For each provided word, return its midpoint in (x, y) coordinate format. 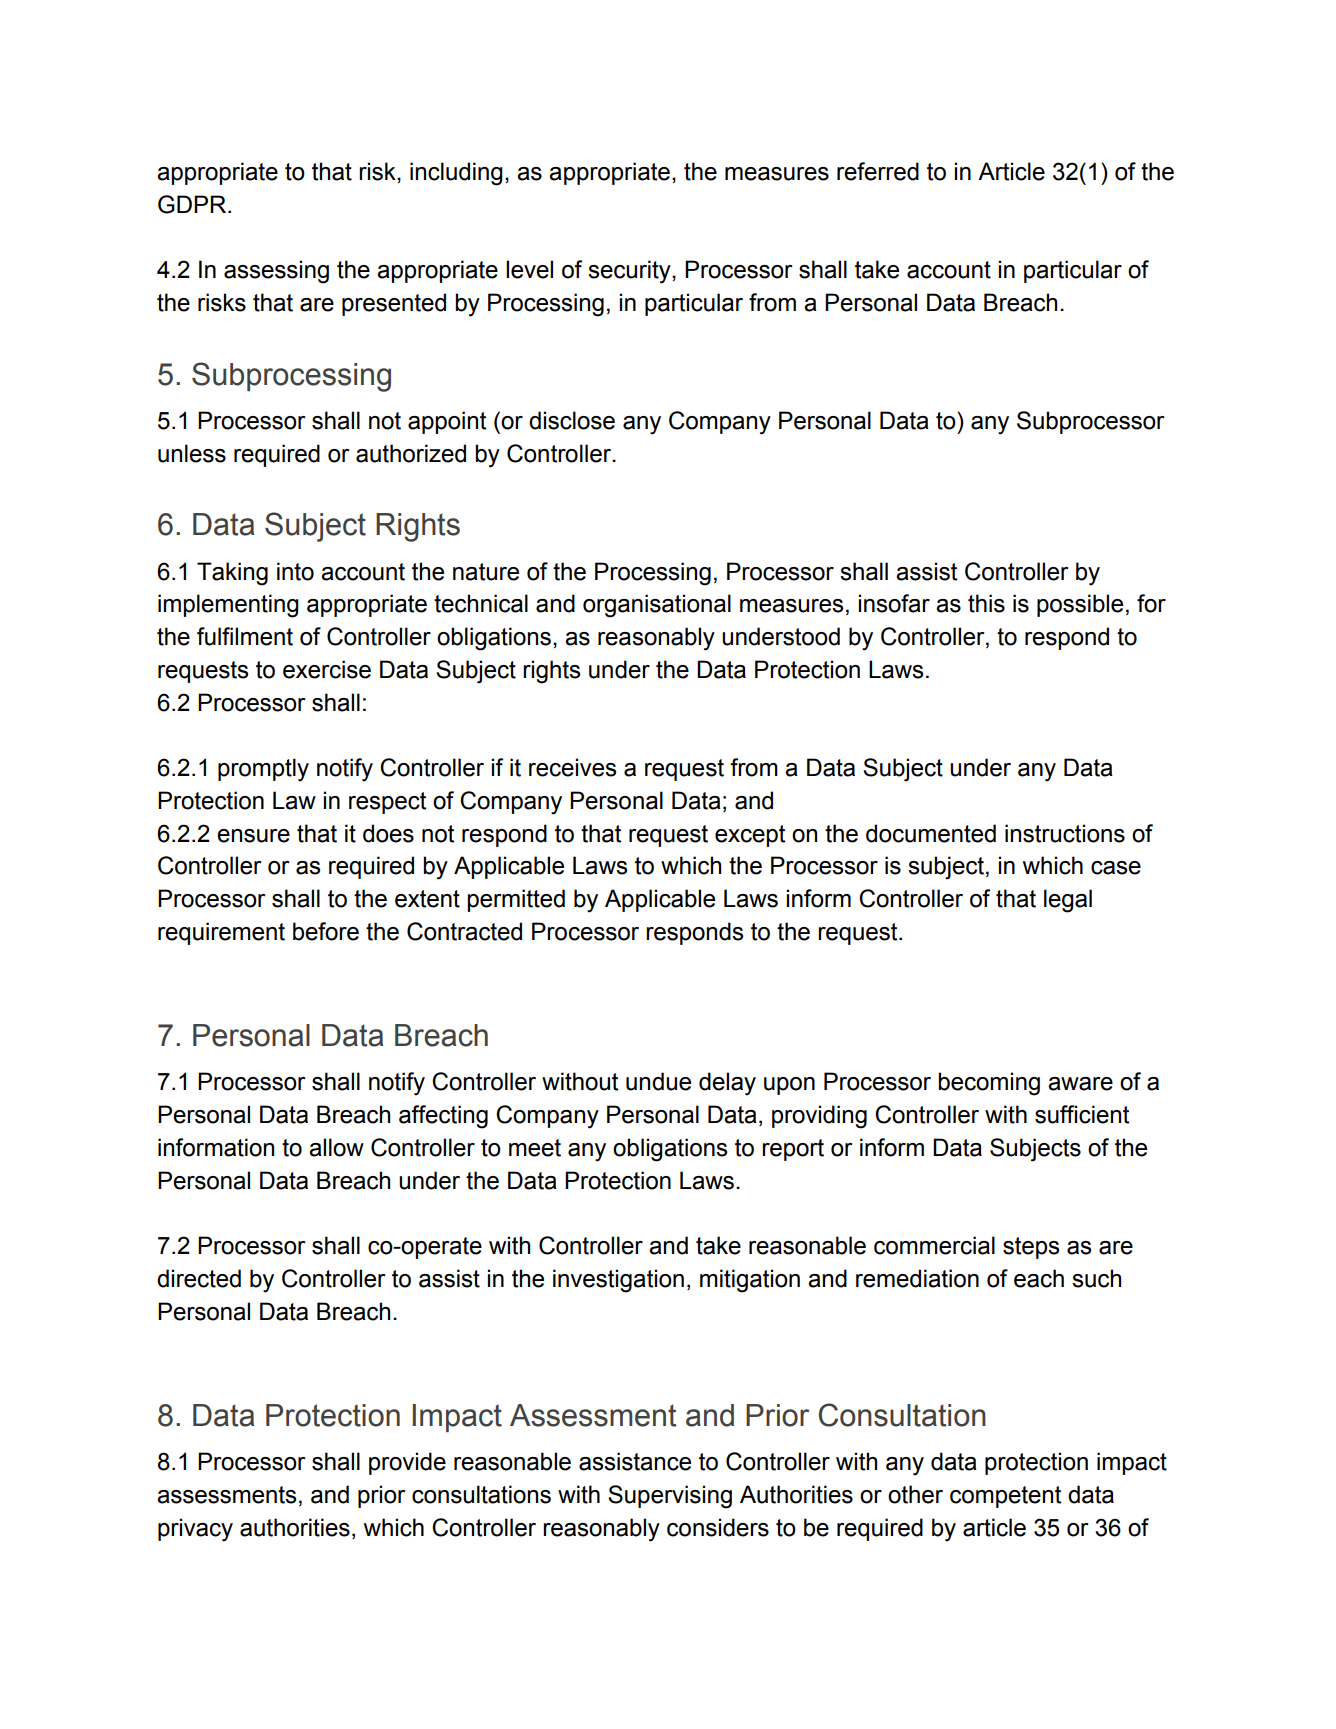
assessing (276, 272)
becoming (989, 1084)
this (986, 603)
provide (407, 1463)
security (630, 272)
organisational (657, 606)
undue (658, 1081)
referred (878, 171)
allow (336, 1147)
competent (1005, 1497)
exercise (327, 669)
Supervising (670, 1497)
